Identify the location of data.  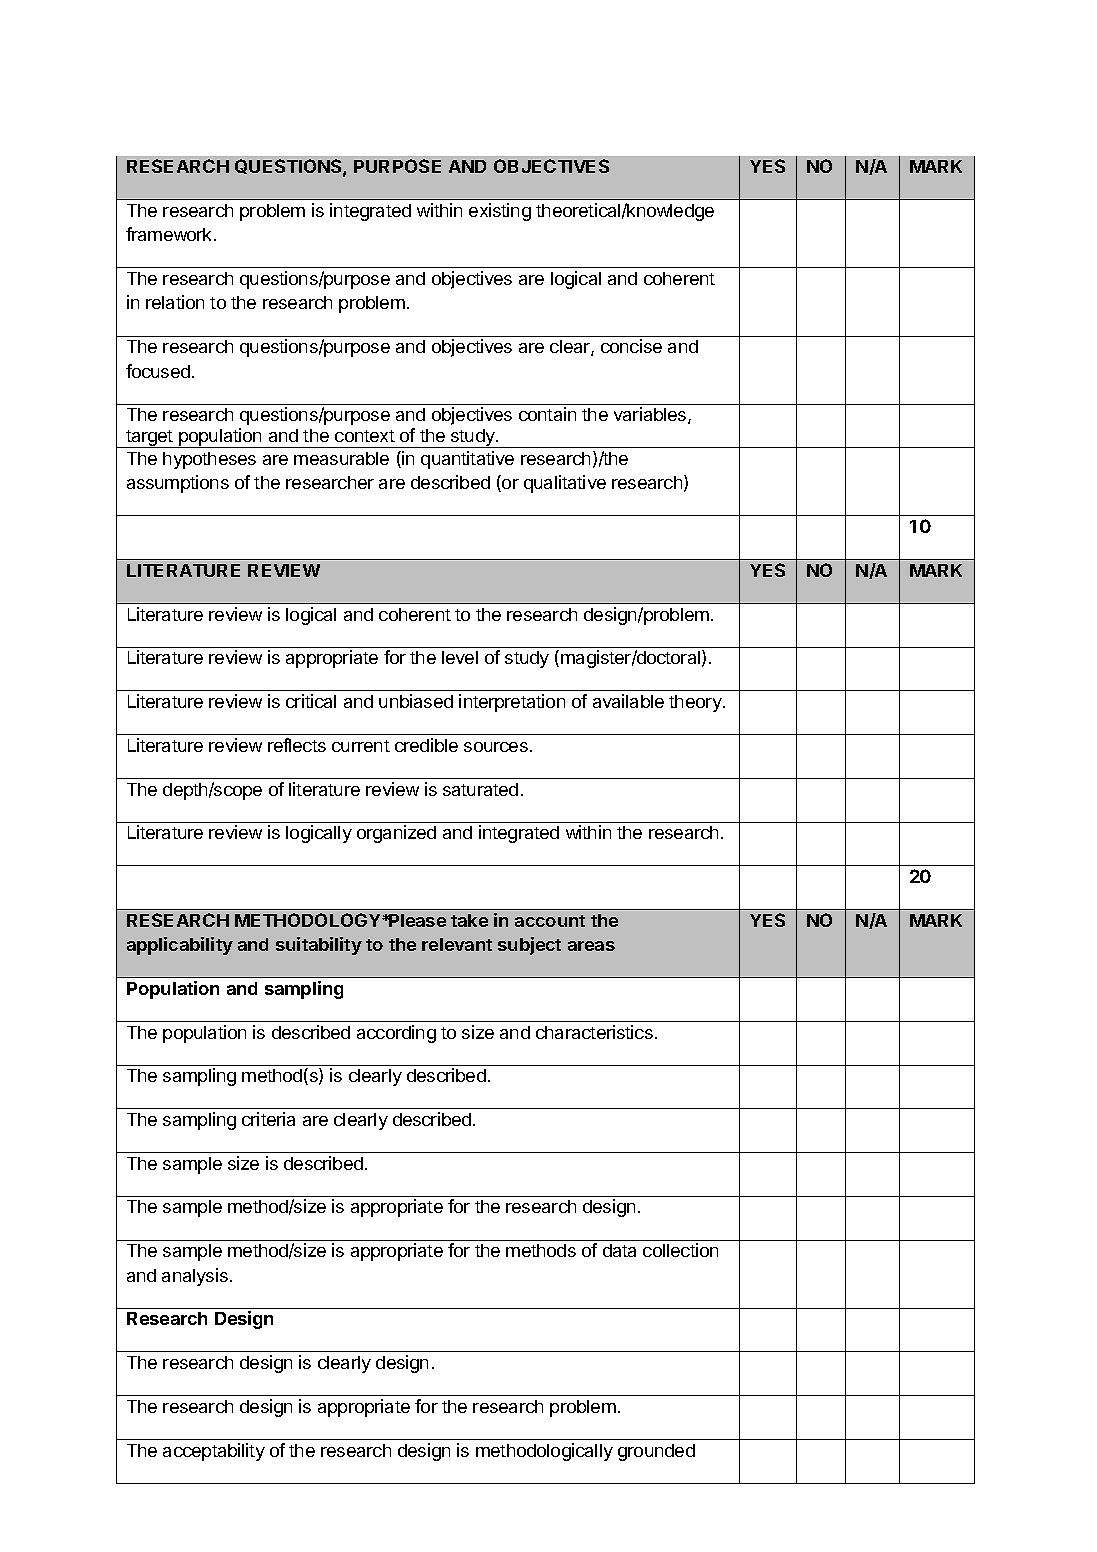
(619, 1250).
